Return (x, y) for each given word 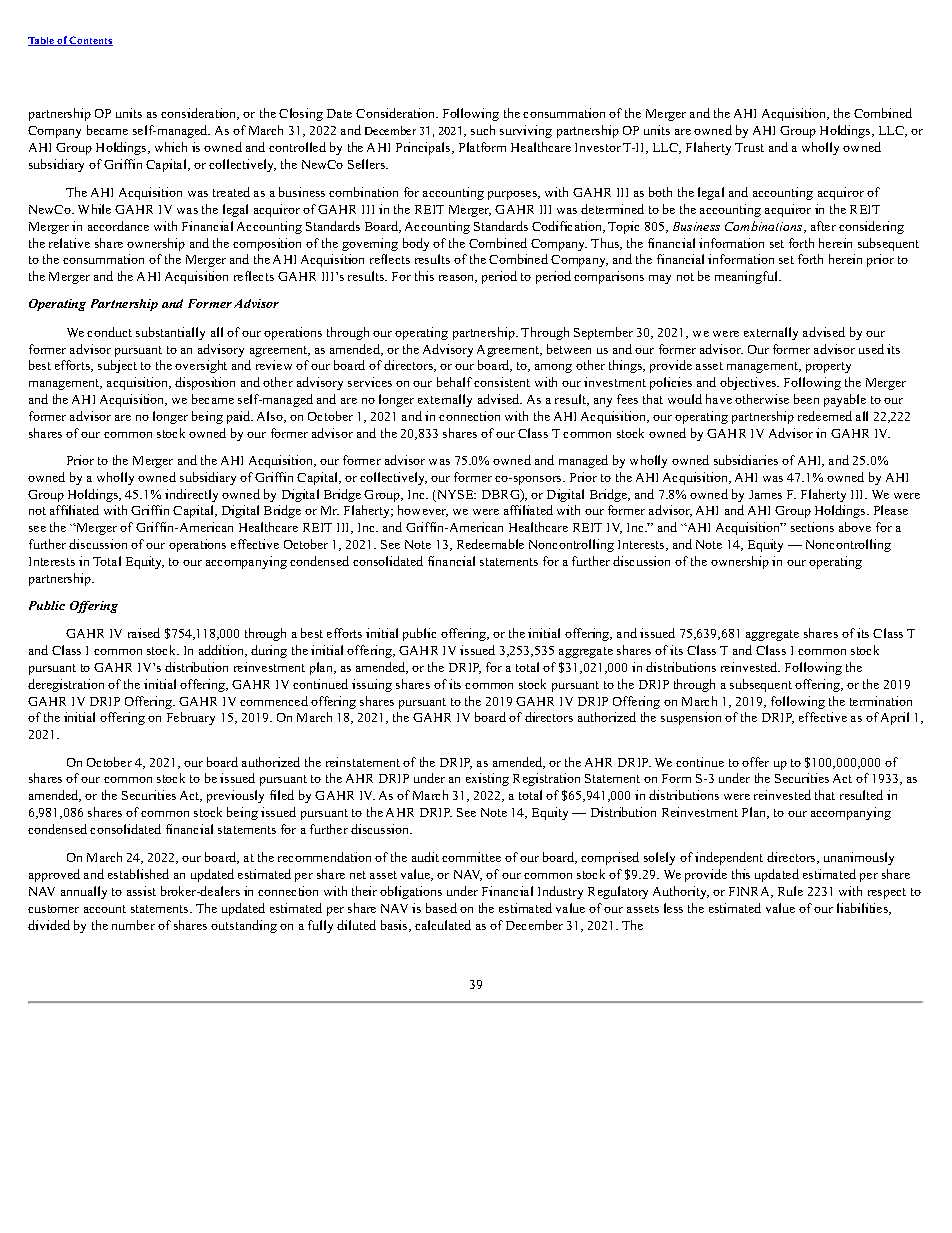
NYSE (455, 496)
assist (141, 891)
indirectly (191, 495)
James (765, 494)
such (483, 130)
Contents (90, 41)
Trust (749, 147)
